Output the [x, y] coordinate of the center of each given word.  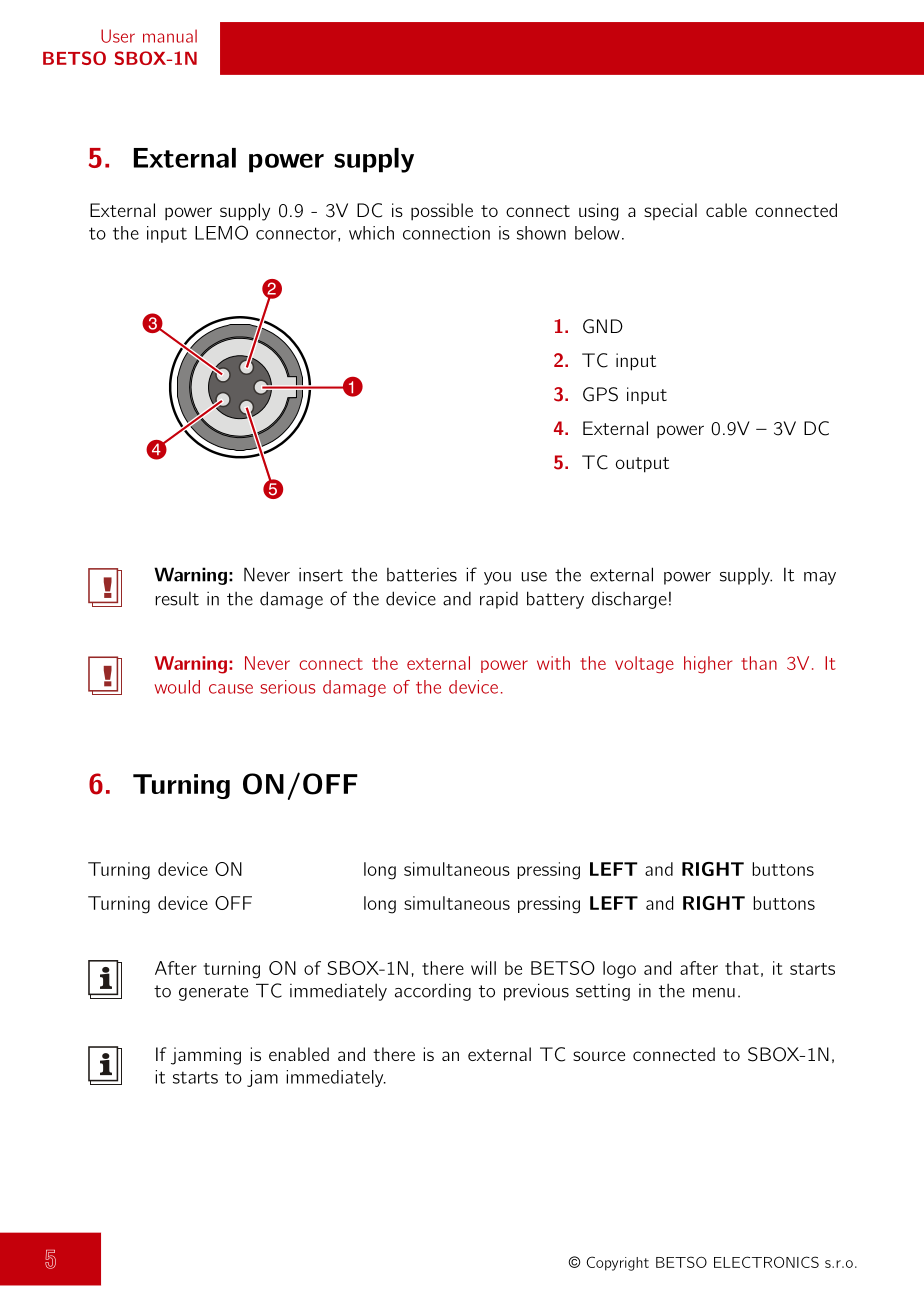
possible [442, 212]
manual [170, 36]
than [759, 663]
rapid [499, 600]
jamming [206, 1056]
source [599, 1056]
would [177, 687]
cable [726, 210]
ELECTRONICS [766, 1262]
